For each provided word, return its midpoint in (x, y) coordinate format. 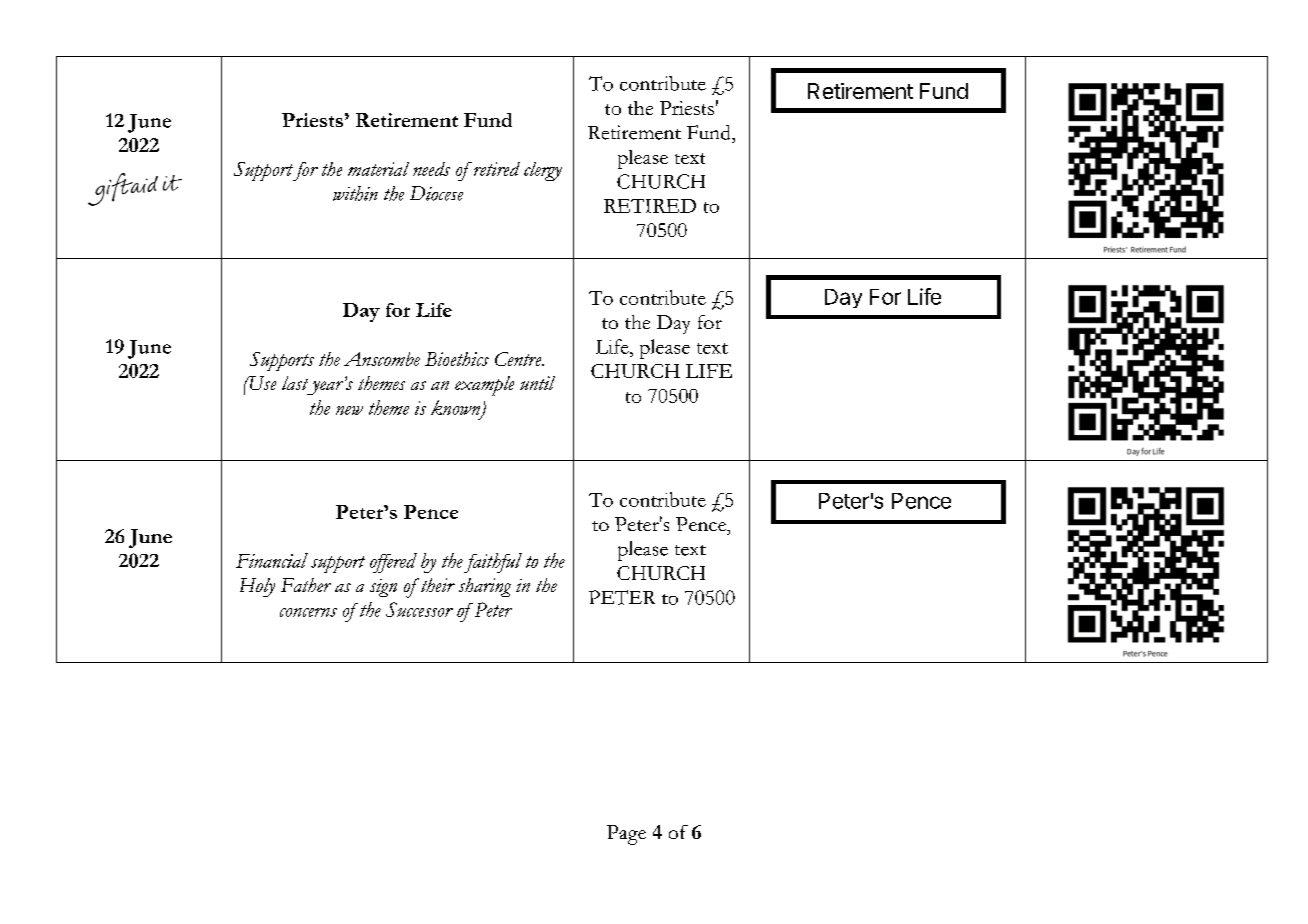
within (355, 193)
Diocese (436, 193)
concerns (308, 612)
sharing (485, 587)
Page (626, 835)
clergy (543, 171)
